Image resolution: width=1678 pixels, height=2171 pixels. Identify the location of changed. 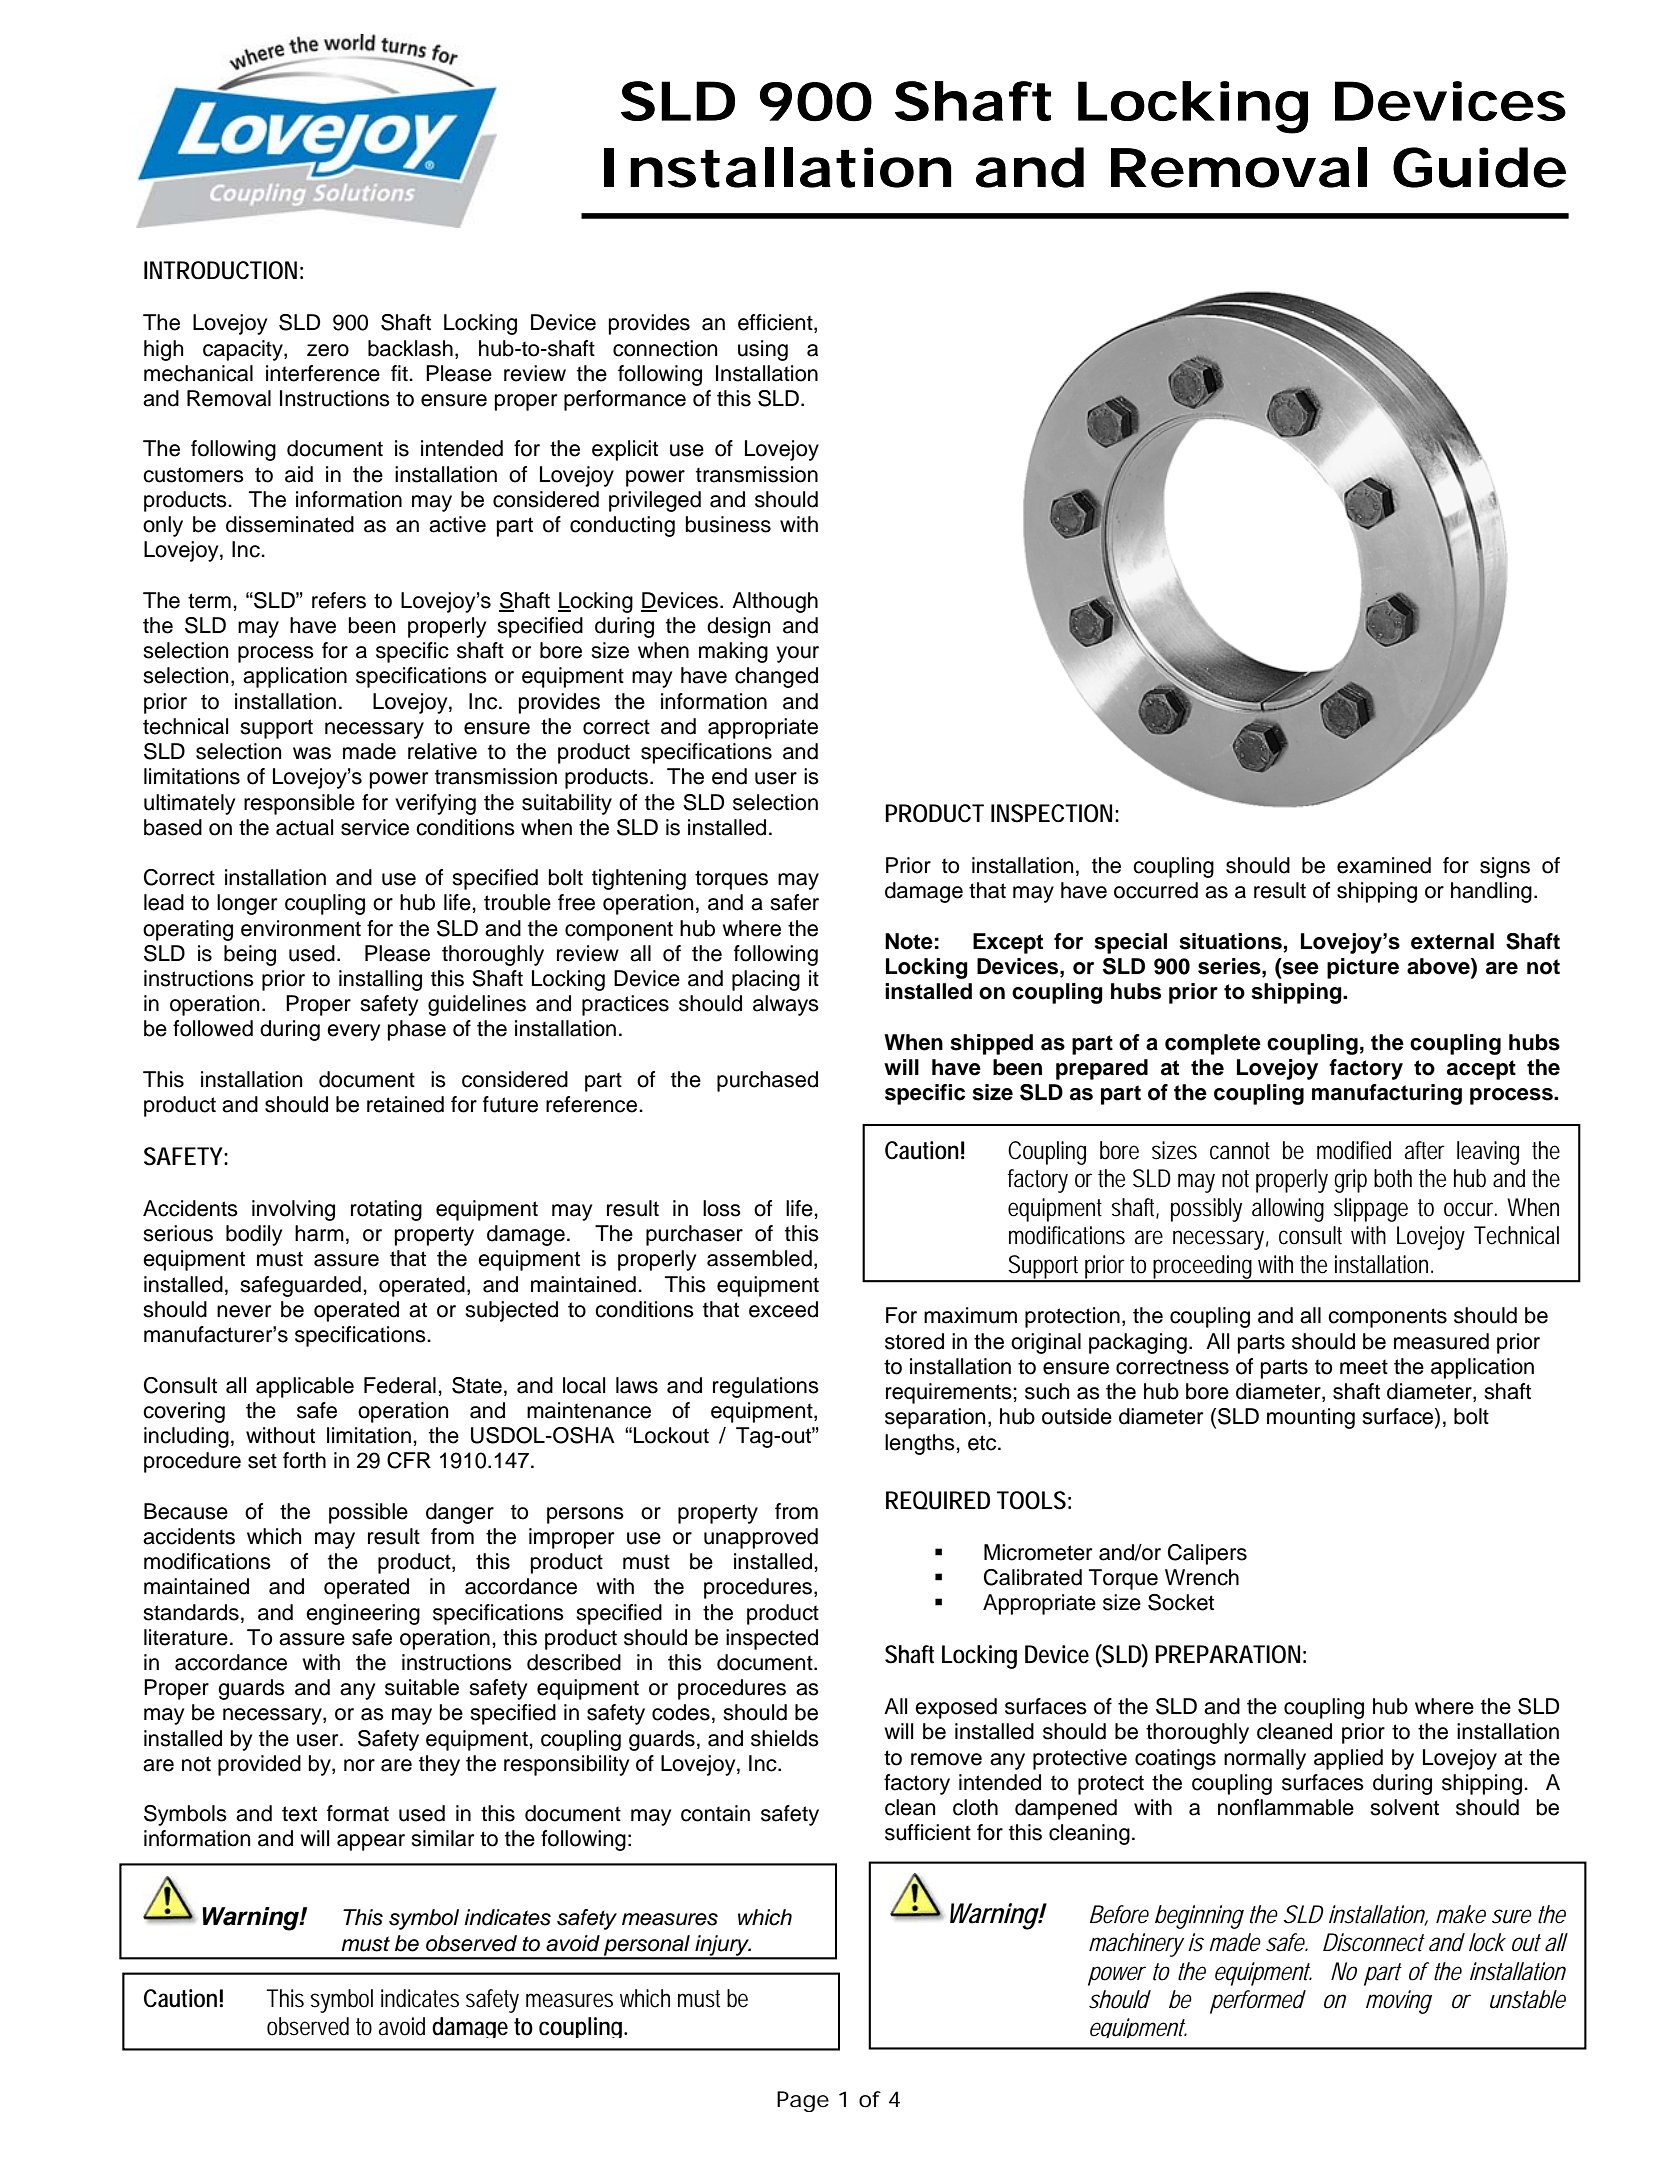
(776, 677).
